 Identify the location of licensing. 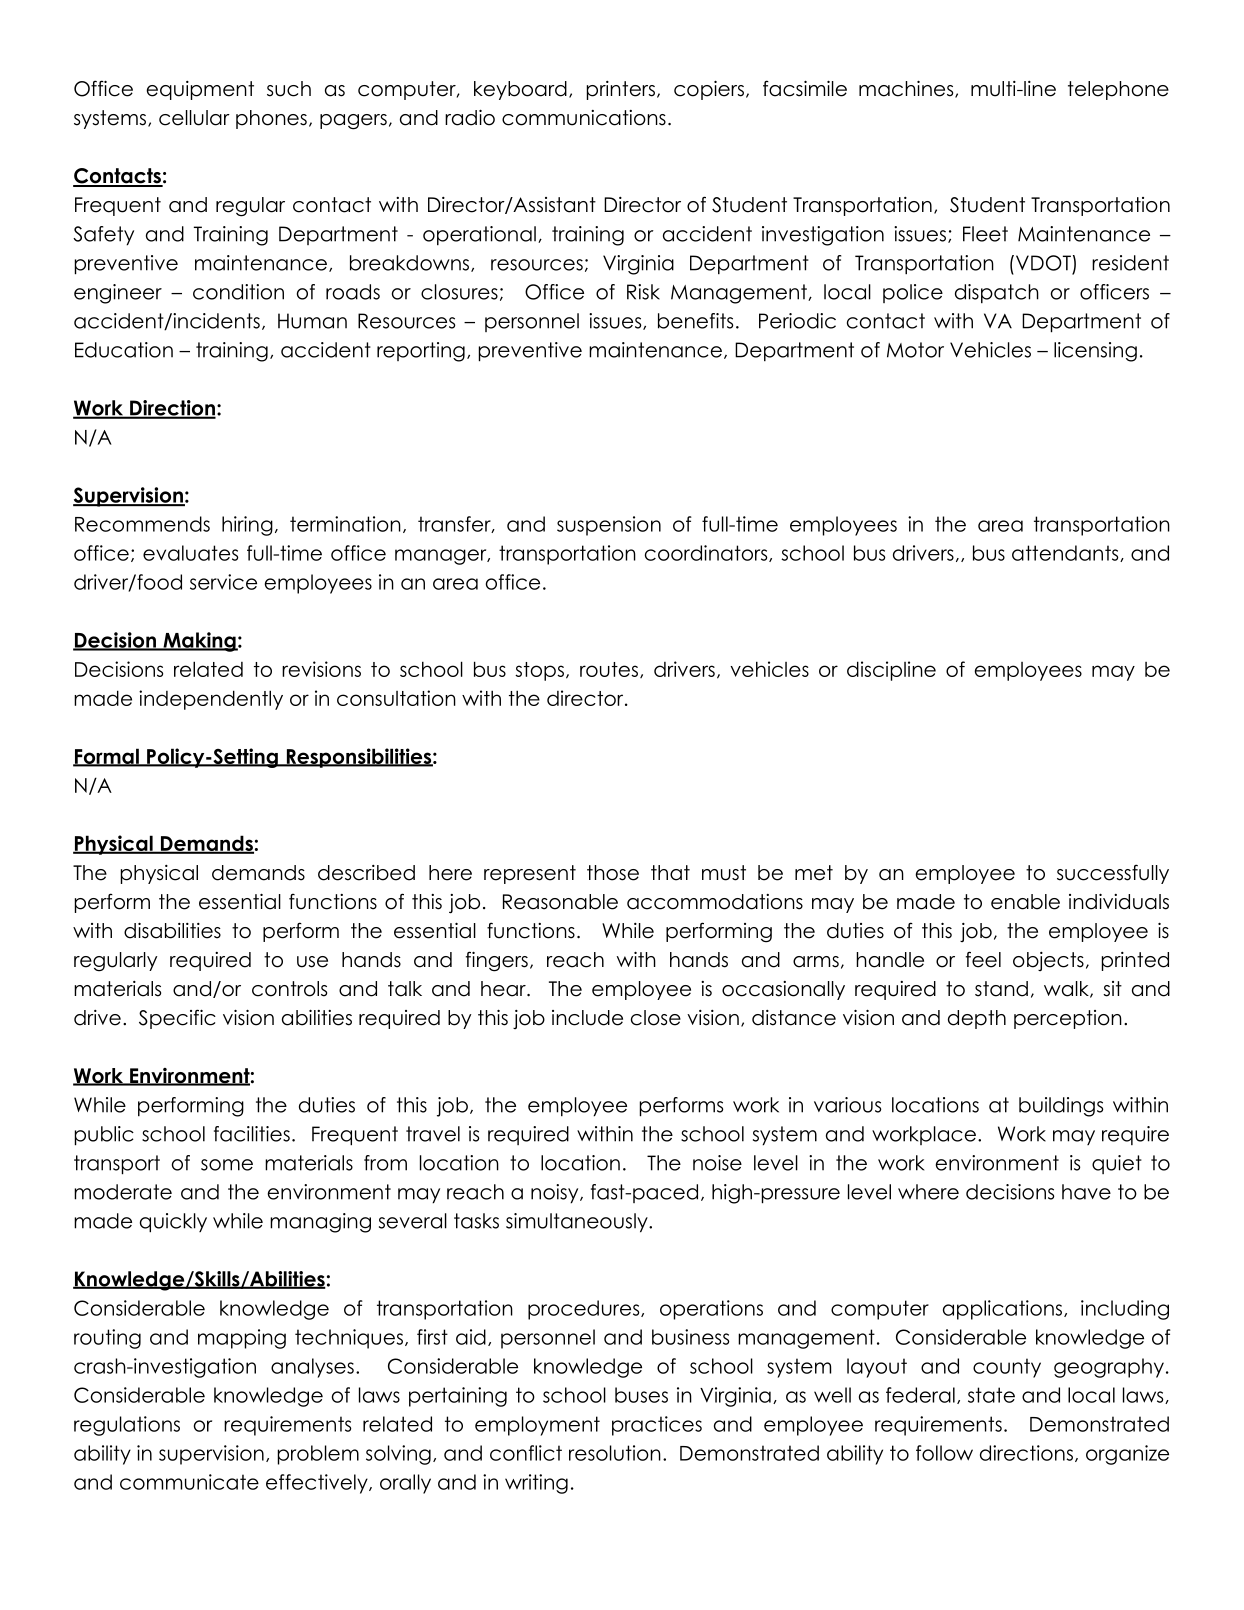
(1095, 352).
